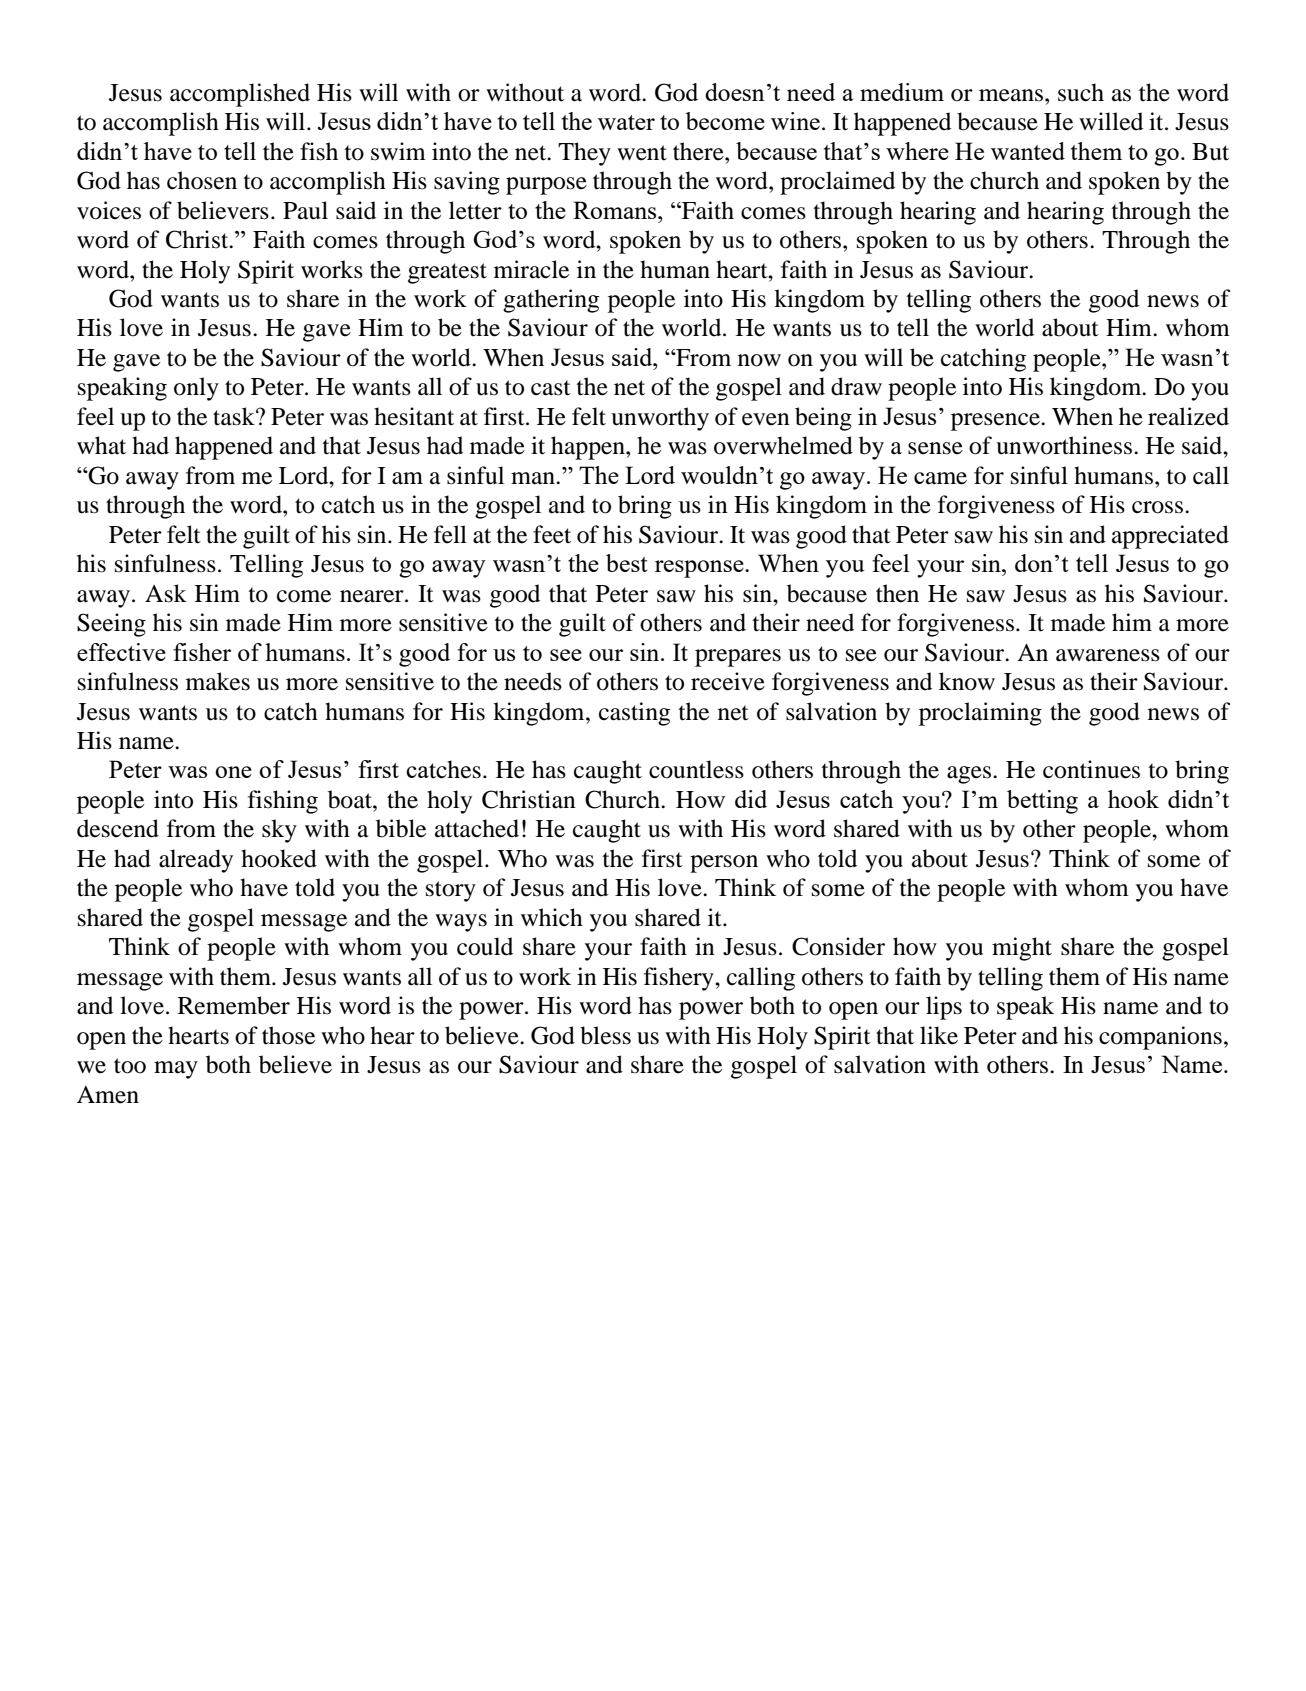 This document has width=1306, height=1691. I want to click on response, so click(700, 569).
